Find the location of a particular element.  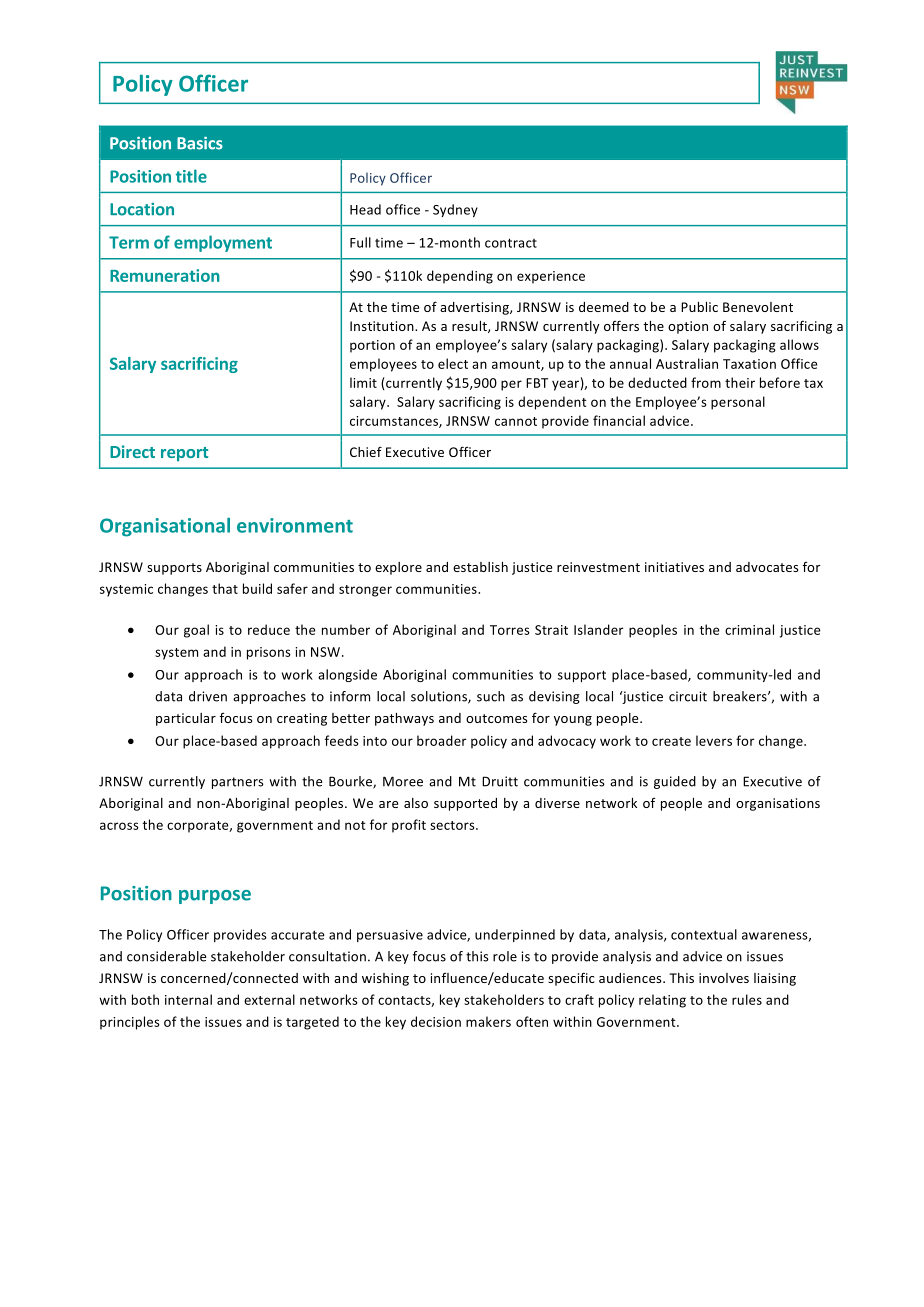

that is located at coordinates (225, 588).
